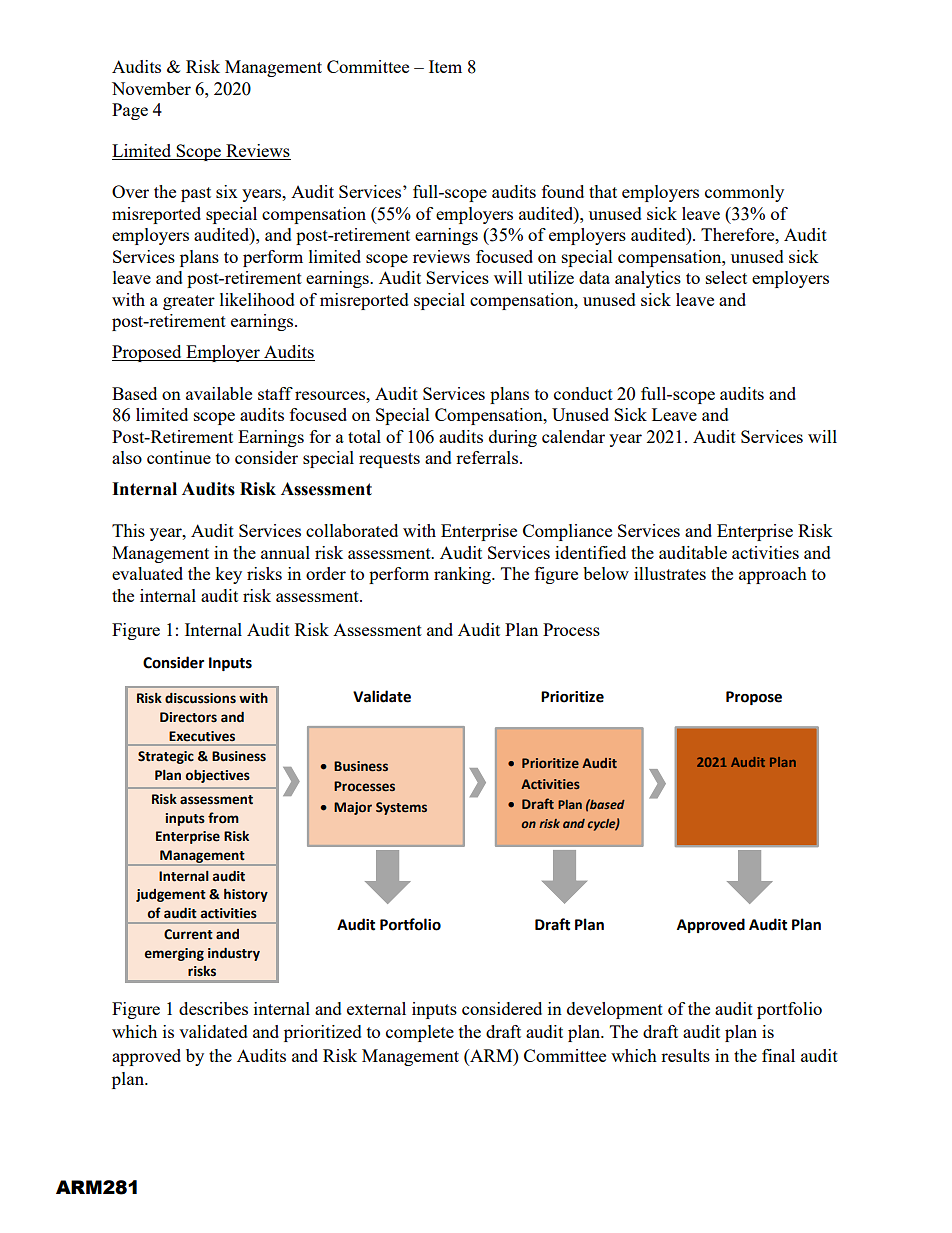 This page has width=952, height=1233. What do you see at coordinates (463, 575) in the page?
I see `ranking` at bounding box center [463, 575].
